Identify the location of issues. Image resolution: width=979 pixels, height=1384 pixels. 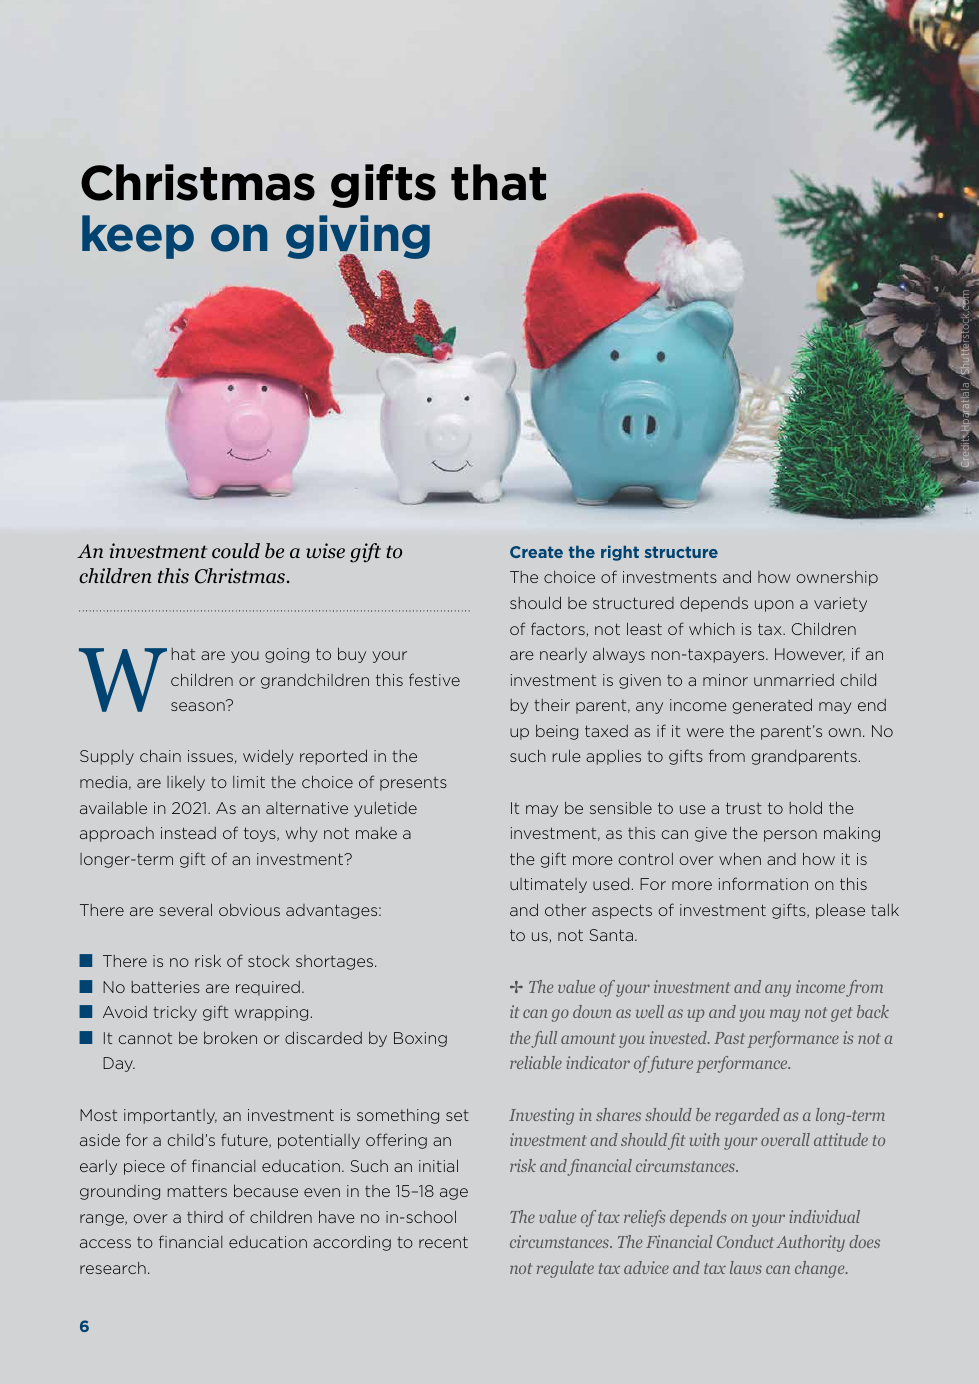
(210, 756).
